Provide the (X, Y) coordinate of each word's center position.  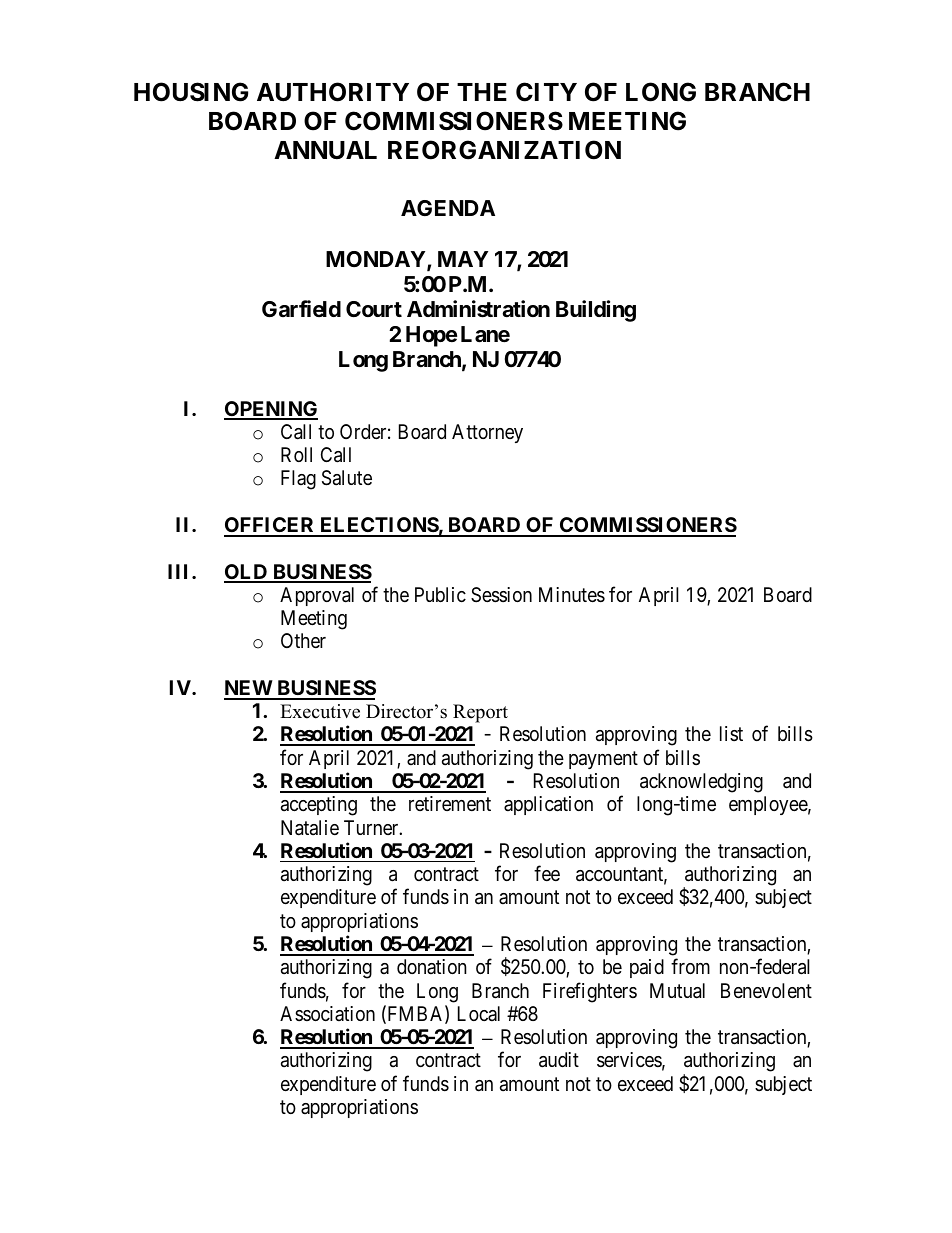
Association (327, 1013)
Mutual (677, 991)
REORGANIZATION (504, 150)
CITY (546, 92)
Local (479, 1013)
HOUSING (191, 92)
